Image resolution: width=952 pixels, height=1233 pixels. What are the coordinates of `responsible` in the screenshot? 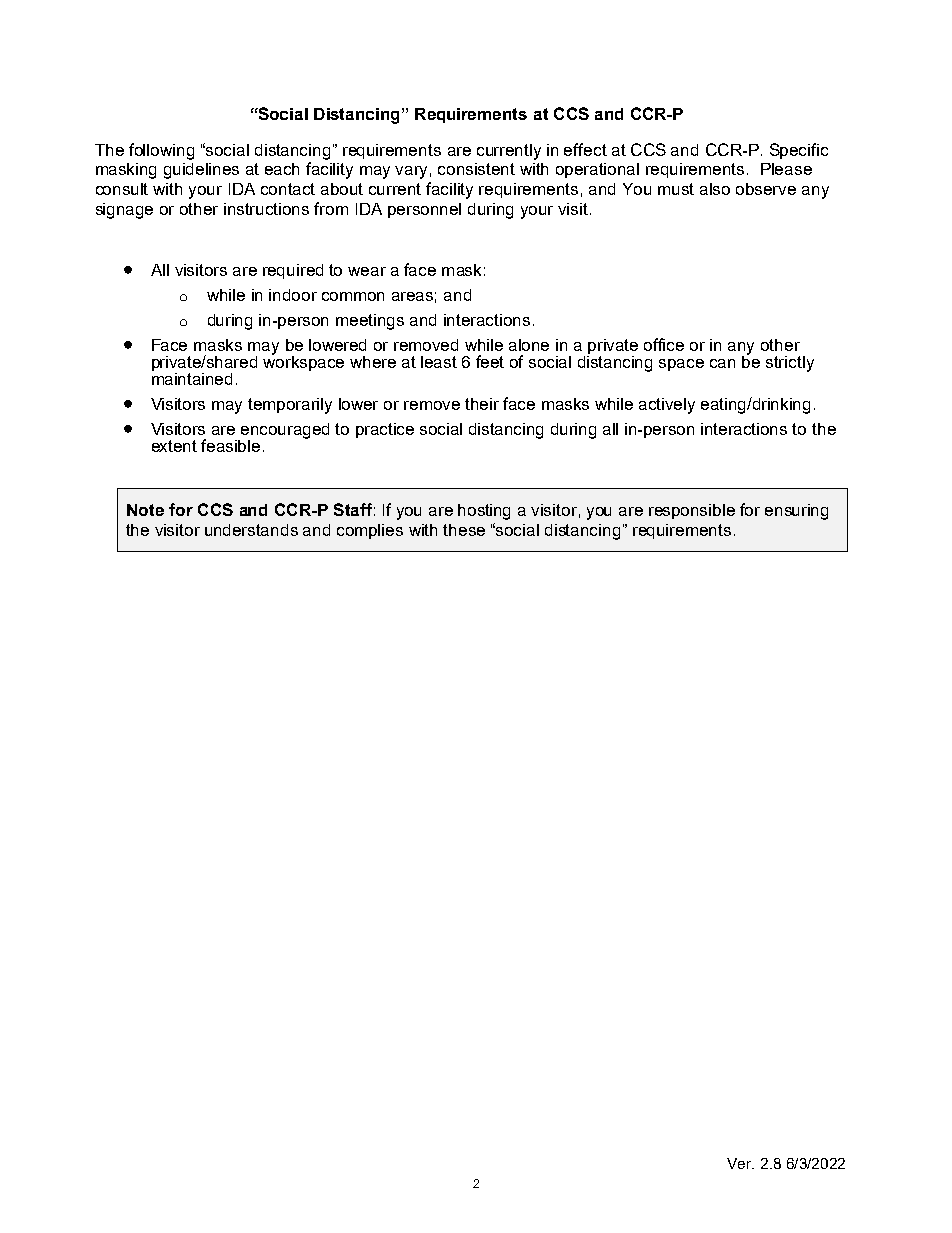 It's located at (692, 511).
